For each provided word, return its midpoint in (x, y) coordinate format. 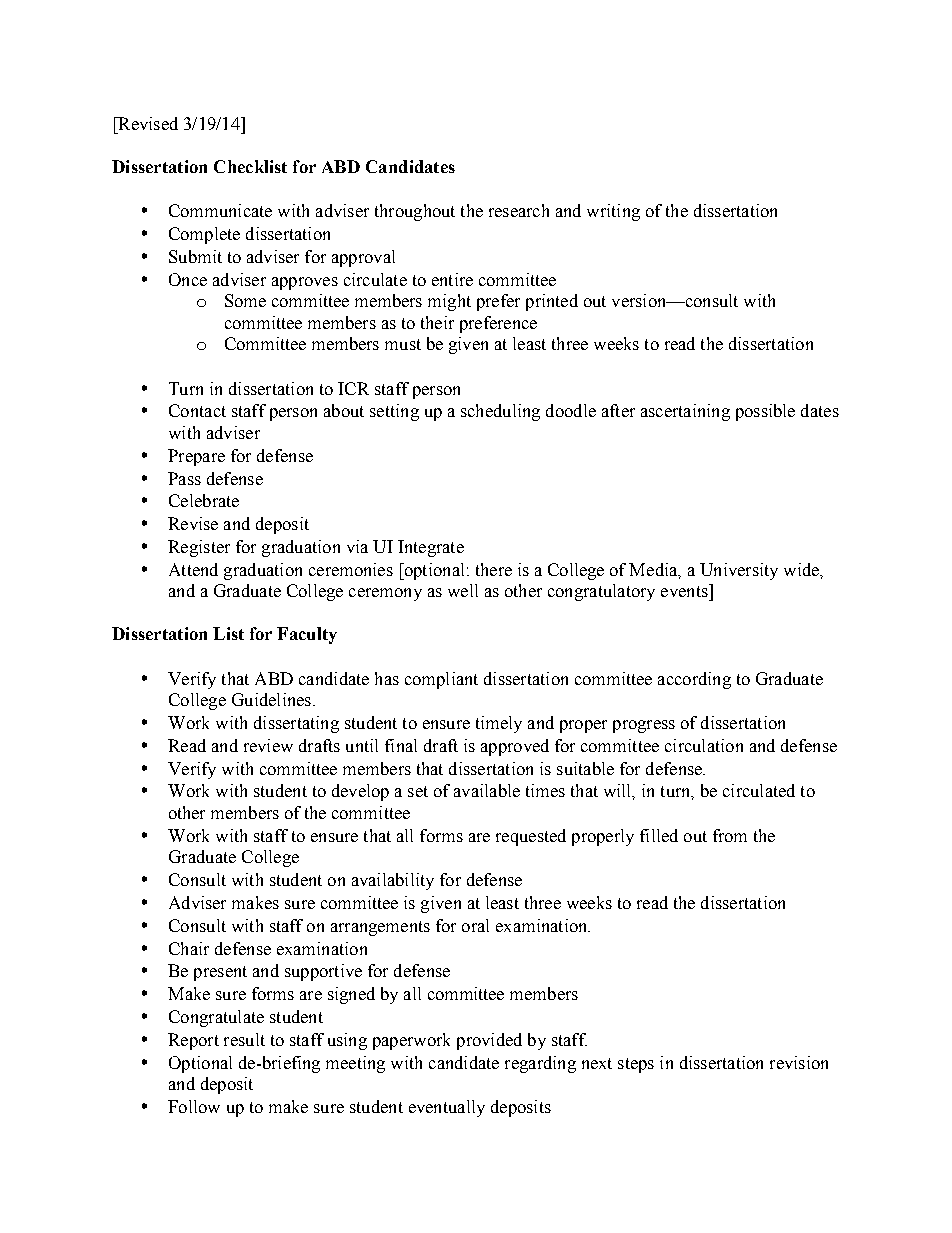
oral (475, 925)
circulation (704, 745)
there (494, 569)
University (739, 571)
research (519, 210)
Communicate (220, 210)
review (268, 745)
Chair (189, 948)
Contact (197, 410)
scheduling (500, 412)
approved (515, 747)
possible (765, 412)
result (244, 1039)
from (730, 835)
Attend (193, 569)
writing (613, 212)
